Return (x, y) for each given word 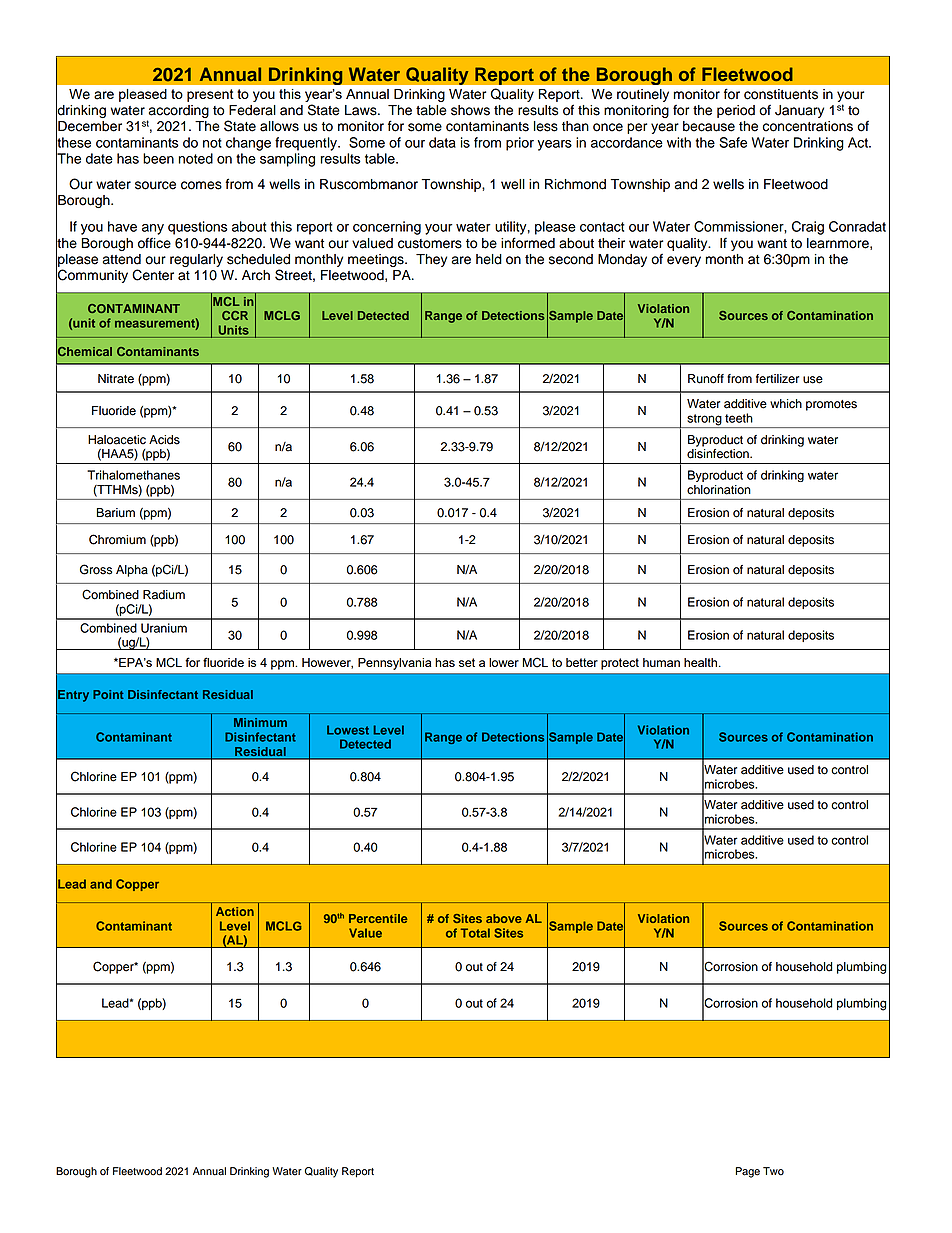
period (736, 111)
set (467, 662)
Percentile (378, 918)
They (431, 260)
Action (235, 911)
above (504, 918)
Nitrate (116, 379)
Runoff (706, 379)
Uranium (164, 628)
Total (475, 933)
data (442, 142)
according (178, 113)
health (702, 662)
